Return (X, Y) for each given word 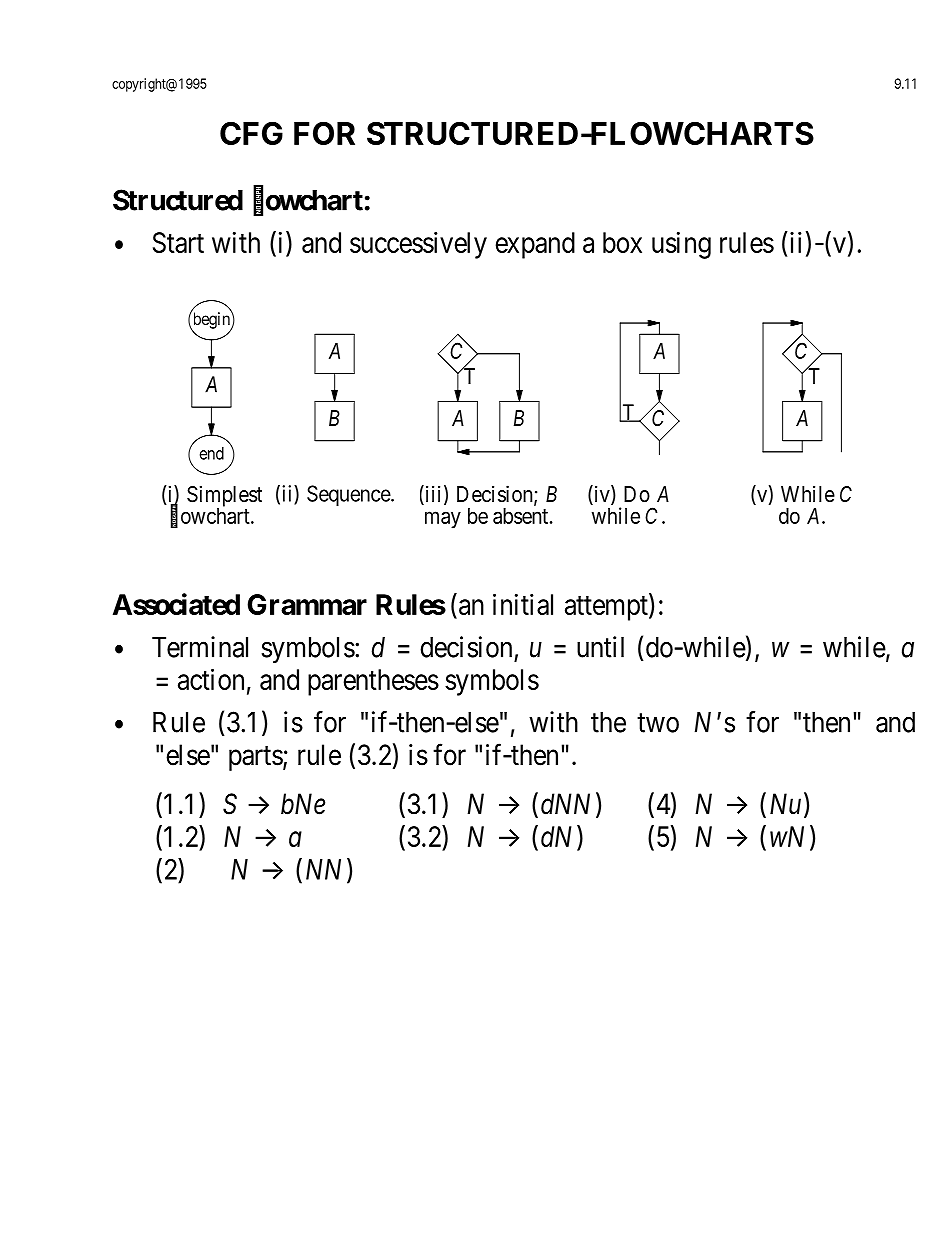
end (212, 453)
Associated (176, 604)
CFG (251, 133)
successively (418, 245)
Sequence (349, 495)
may (443, 520)
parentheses (373, 682)
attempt (607, 608)
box (622, 242)
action (211, 679)
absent (522, 516)
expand (535, 245)
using (681, 245)
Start (178, 242)
